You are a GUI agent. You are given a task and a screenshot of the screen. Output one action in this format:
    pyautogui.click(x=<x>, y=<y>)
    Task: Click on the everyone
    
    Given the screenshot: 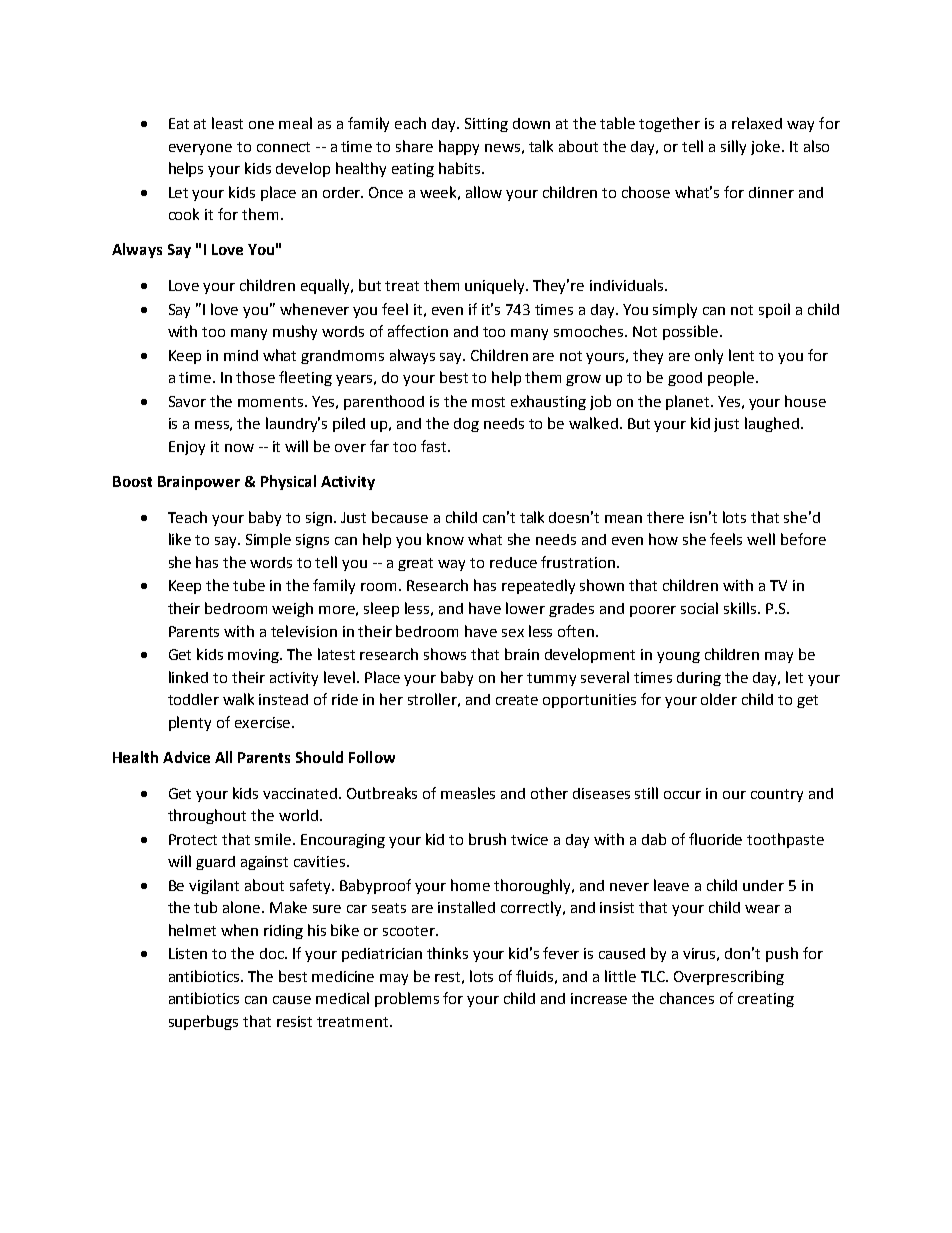 What is the action you would take?
    pyautogui.click(x=200, y=149)
